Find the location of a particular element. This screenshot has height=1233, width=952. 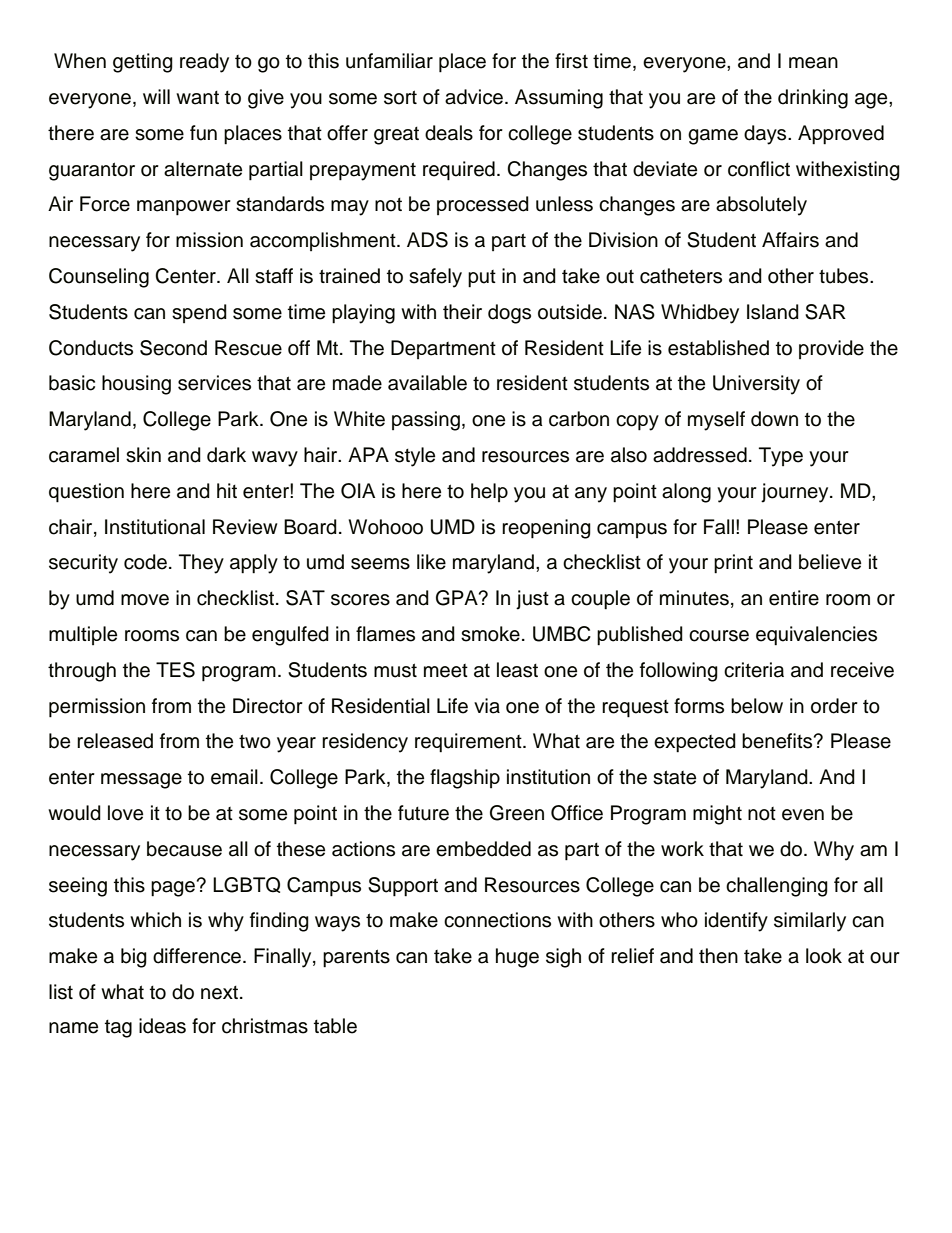

advice is located at coordinates (474, 97).
